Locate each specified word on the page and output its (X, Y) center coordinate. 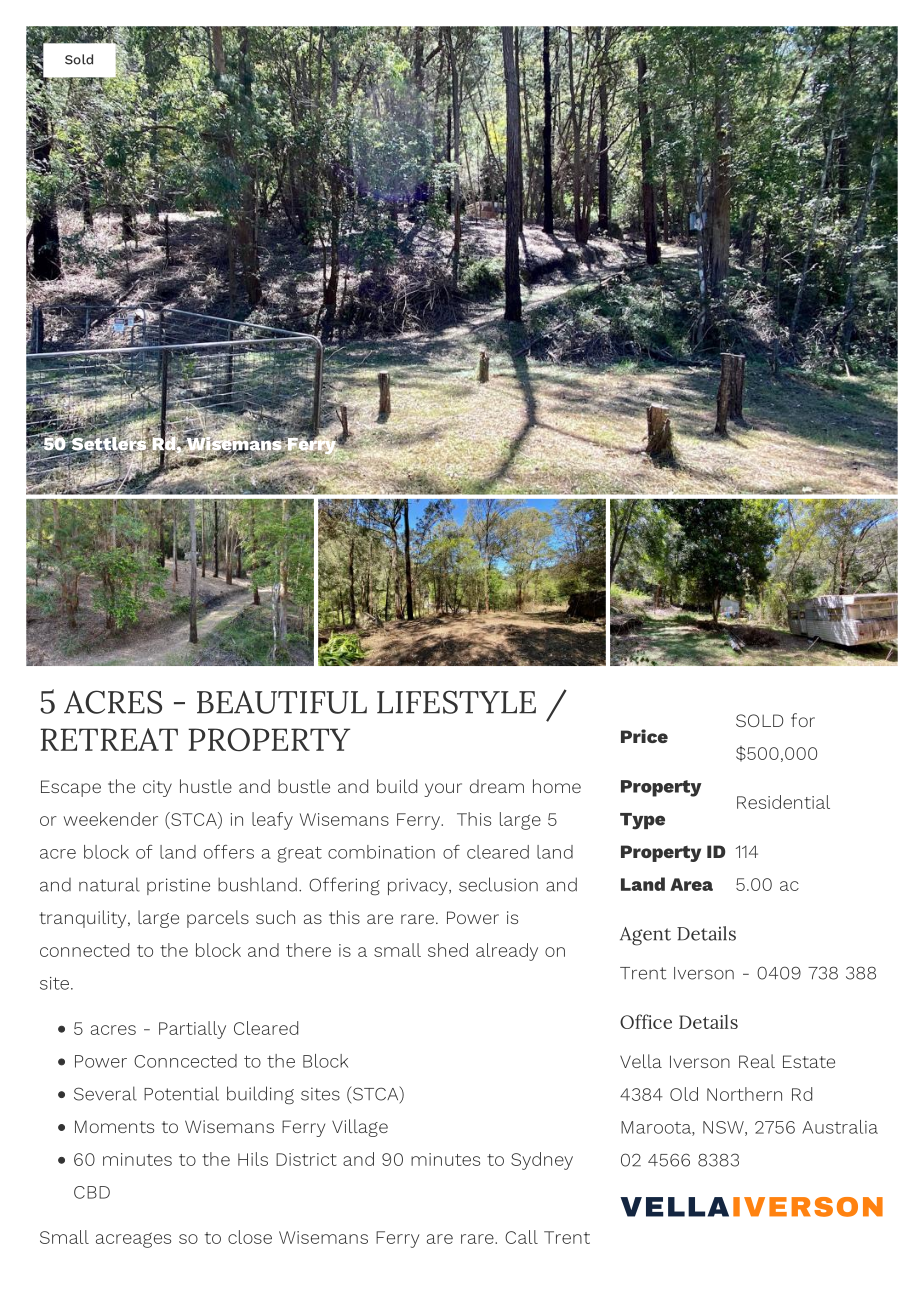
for (803, 720)
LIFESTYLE (456, 702)
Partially (192, 1030)
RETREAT (109, 739)
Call (521, 1237)
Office (646, 1021)
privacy (419, 886)
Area (691, 884)
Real (757, 1061)
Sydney (542, 1161)
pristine (178, 886)
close (250, 1237)
